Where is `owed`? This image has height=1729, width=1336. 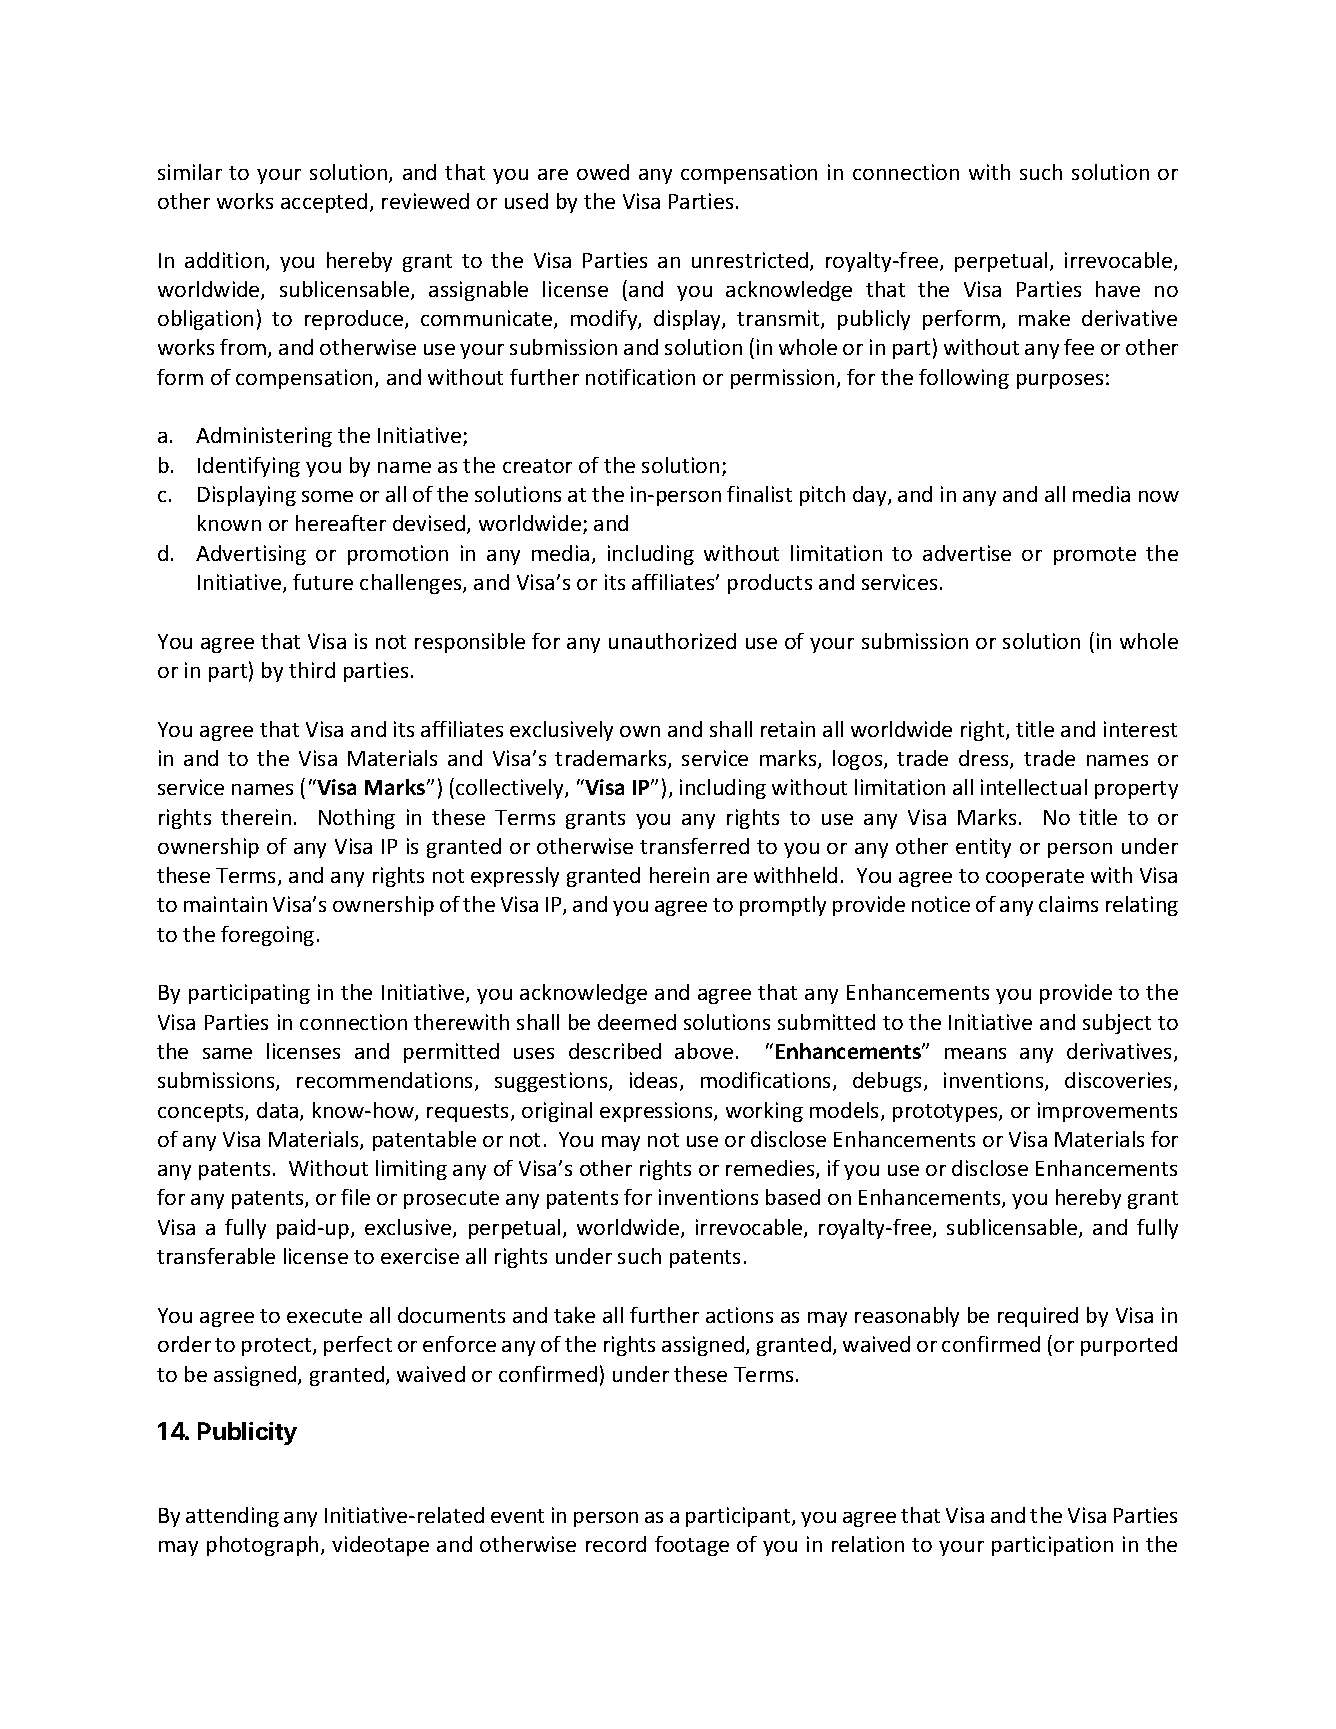
owed is located at coordinates (603, 172).
